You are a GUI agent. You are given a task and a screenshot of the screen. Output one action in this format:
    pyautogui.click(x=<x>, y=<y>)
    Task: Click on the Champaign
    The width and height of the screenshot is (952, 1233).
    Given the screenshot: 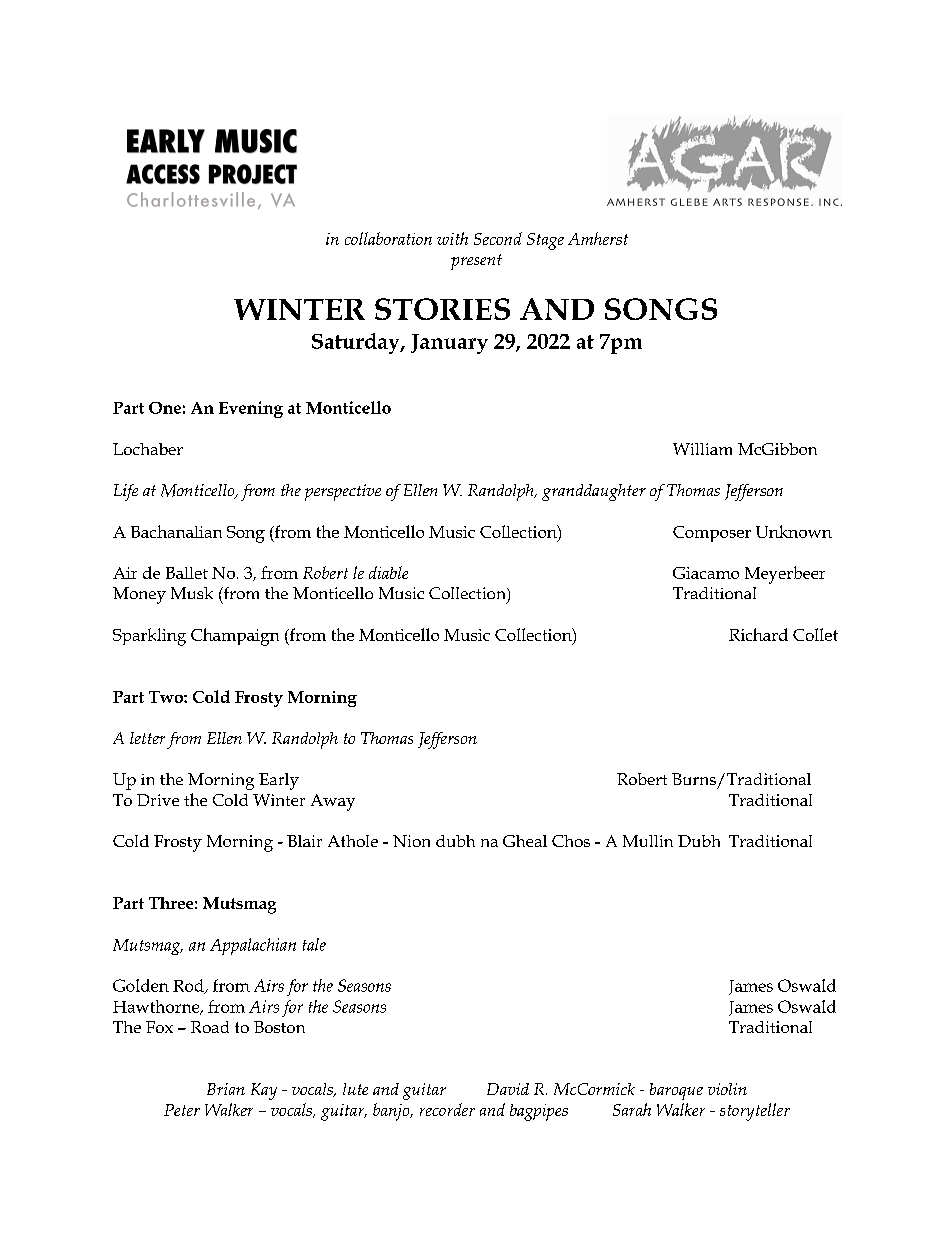 What is the action you would take?
    pyautogui.click(x=235, y=637)
